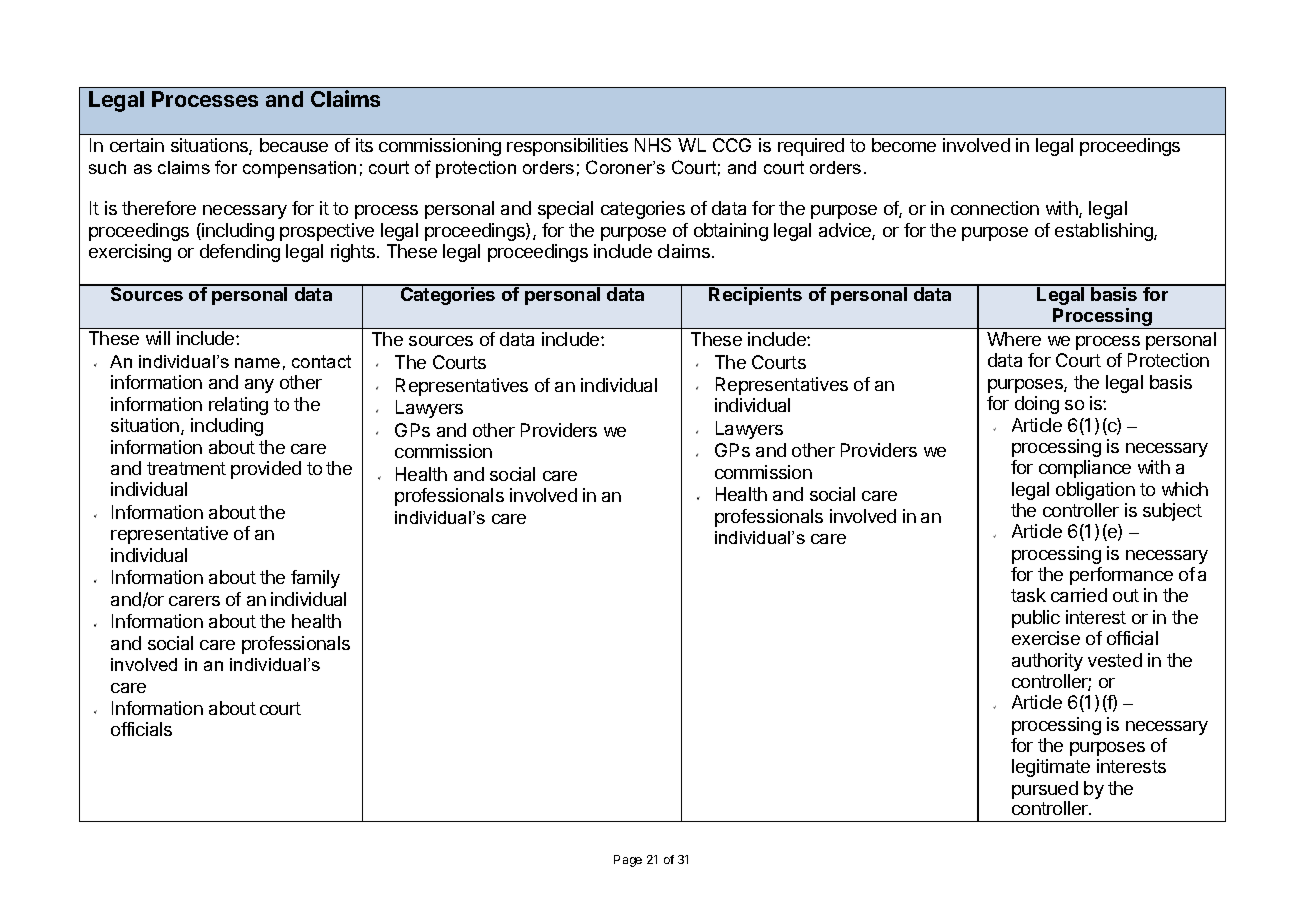 Image resolution: width=1305 pixels, height=924 pixels. I want to click on pursued, so click(1045, 791).
